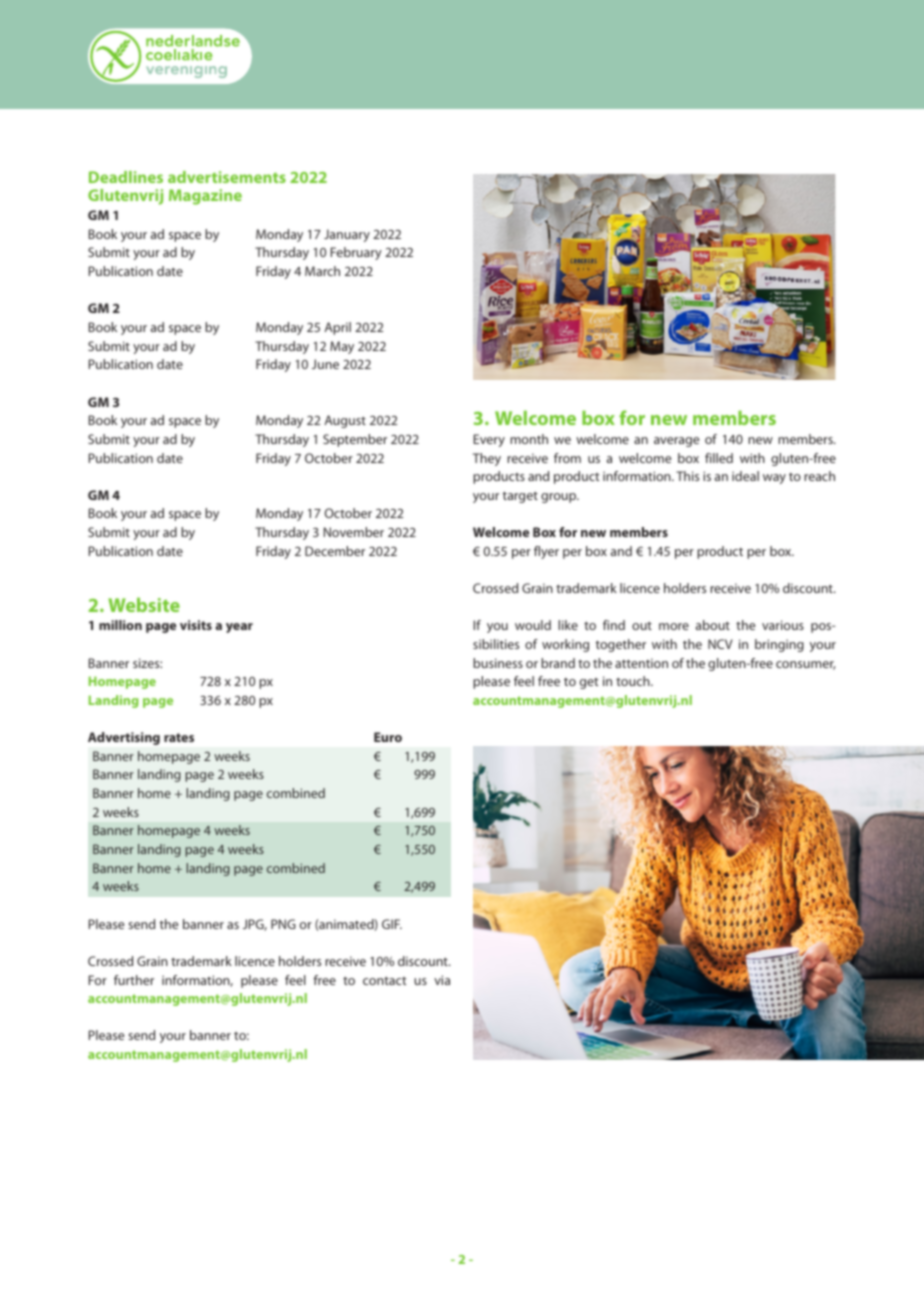 The width and height of the screenshot is (924, 1308). What do you see at coordinates (713, 625) in the screenshot?
I see `about` at bounding box center [713, 625].
